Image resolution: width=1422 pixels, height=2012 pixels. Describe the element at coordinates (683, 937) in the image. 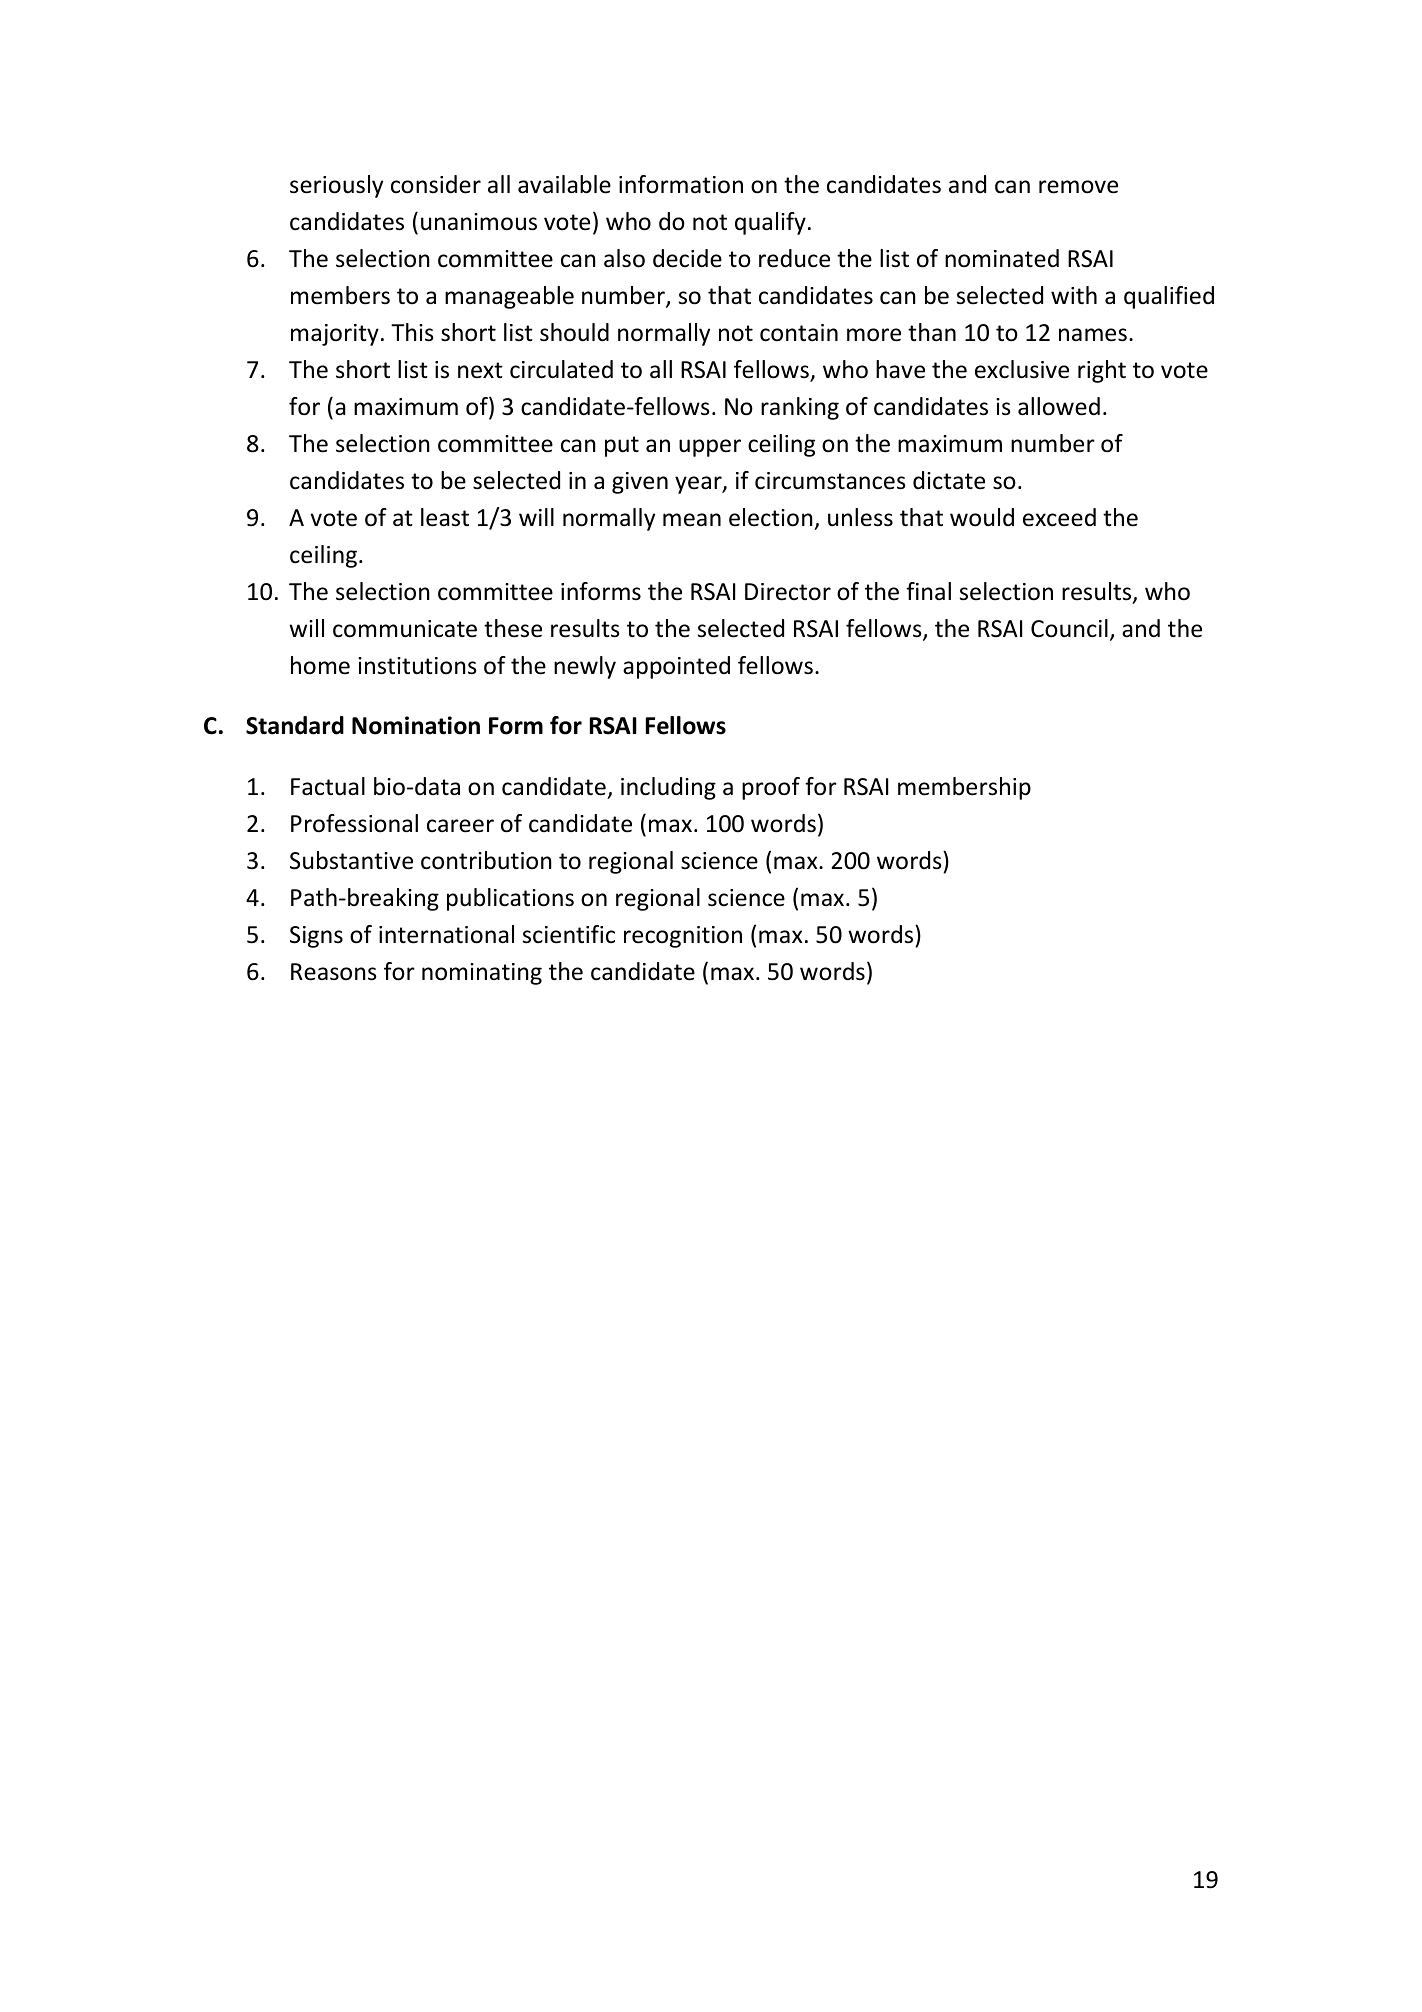

I see `recognition` at that location.
